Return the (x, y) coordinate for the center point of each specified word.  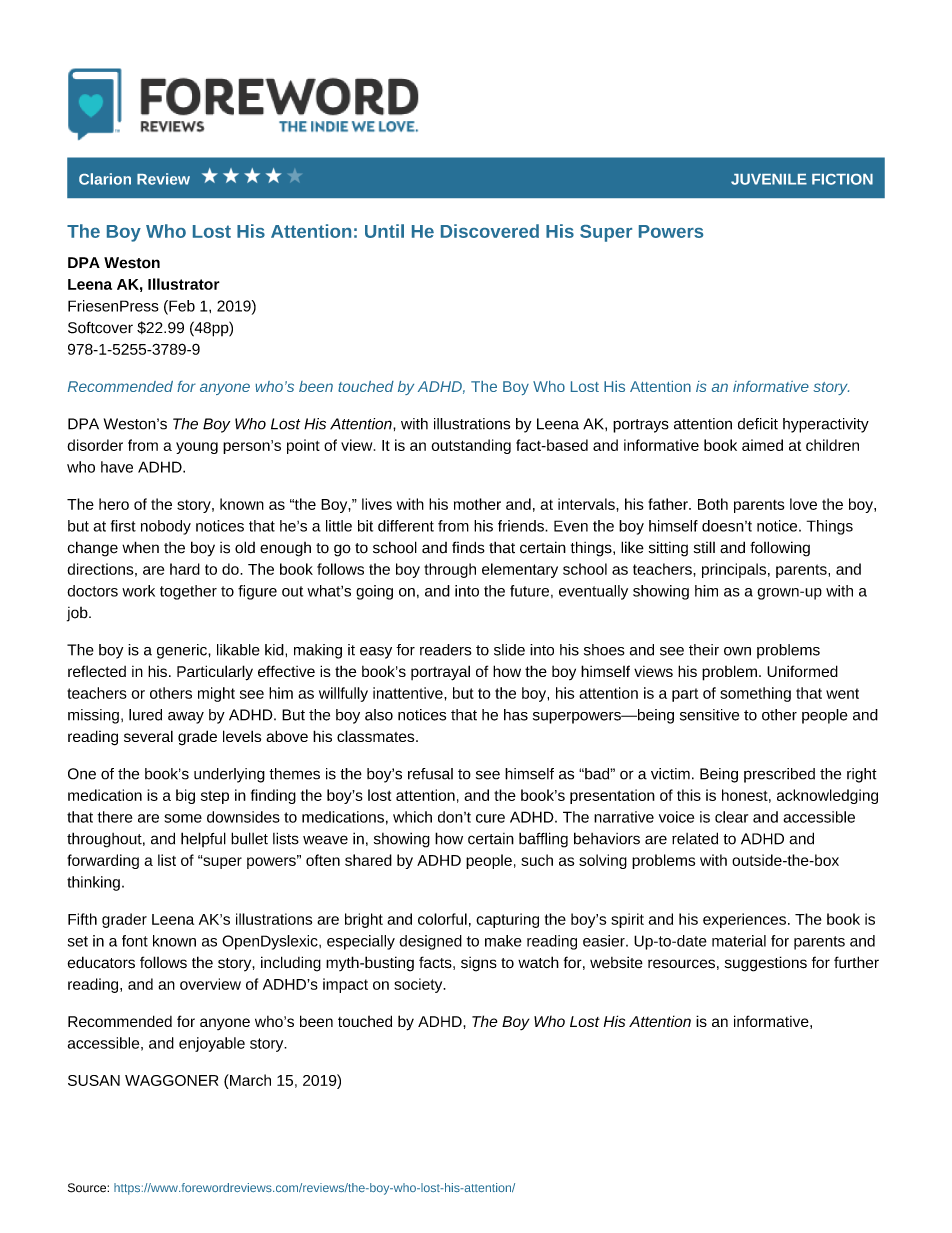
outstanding (471, 446)
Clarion (105, 179)
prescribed (779, 775)
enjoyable (212, 1044)
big (185, 796)
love (803, 504)
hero (114, 504)
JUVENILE (769, 179)
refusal (430, 774)
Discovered (490, 231)
